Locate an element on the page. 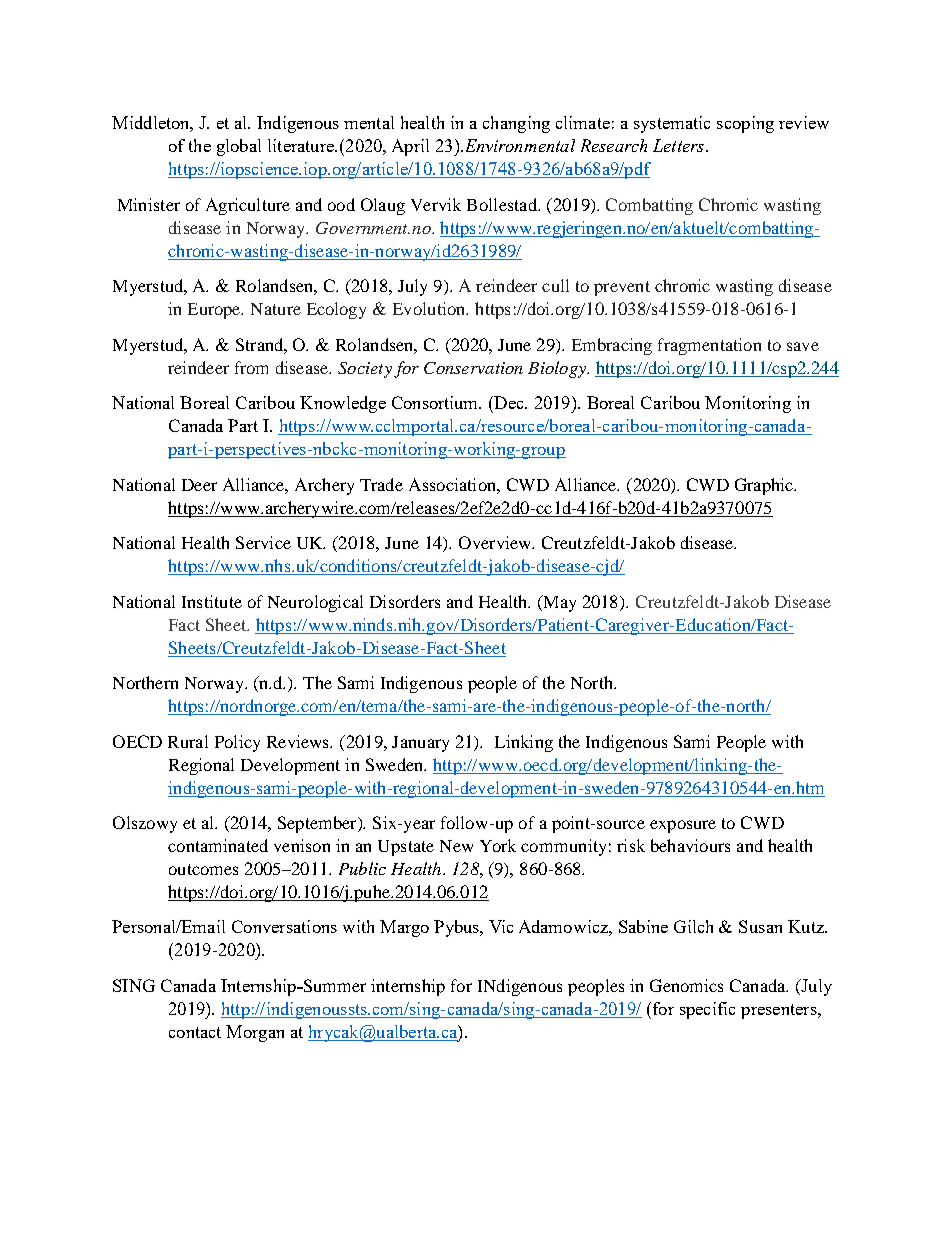  Overview is located at coordinates (496, 542).
